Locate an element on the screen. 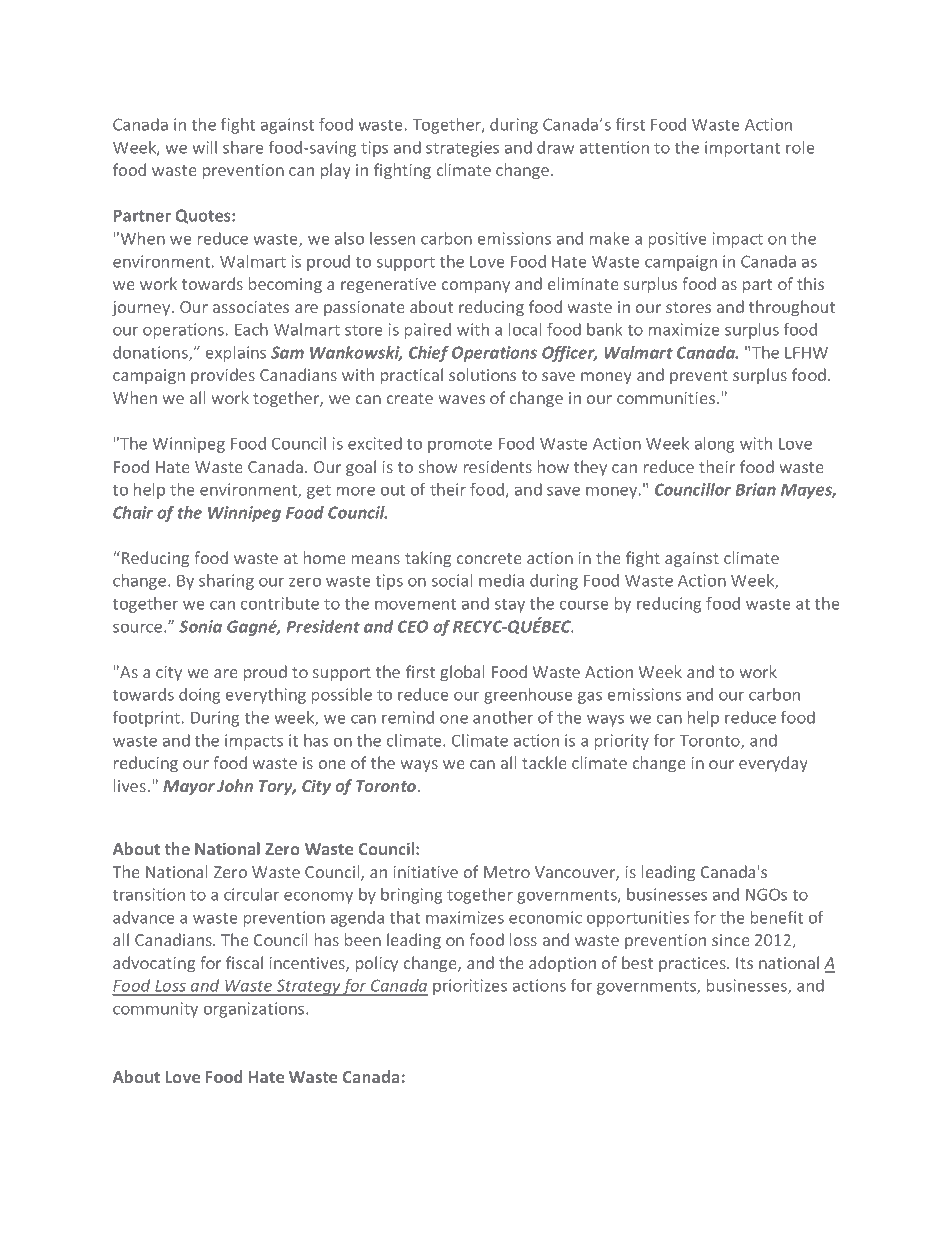  important is located at coordinates (742, 149).
